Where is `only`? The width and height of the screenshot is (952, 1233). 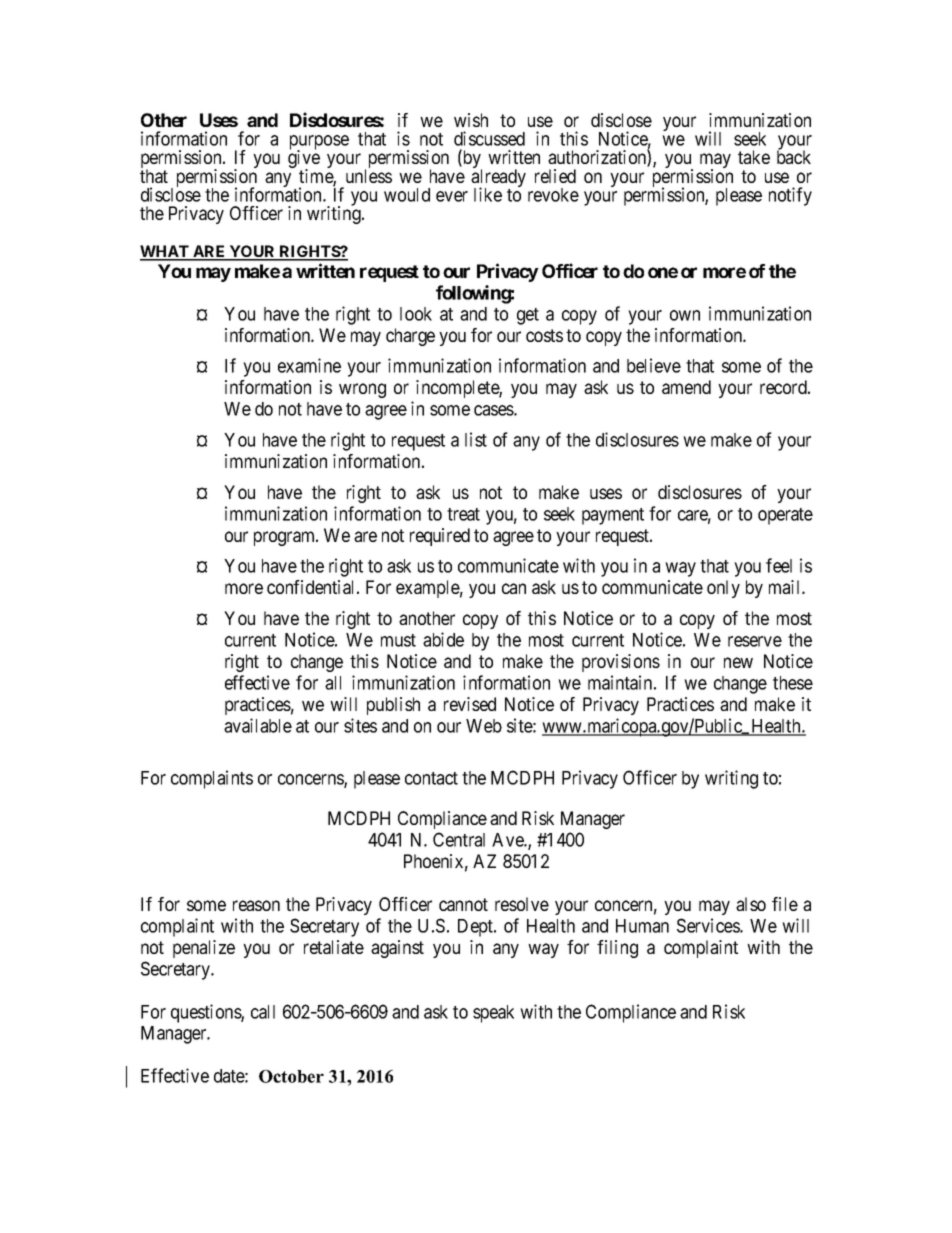 only is located at coordinates (723, 589).
